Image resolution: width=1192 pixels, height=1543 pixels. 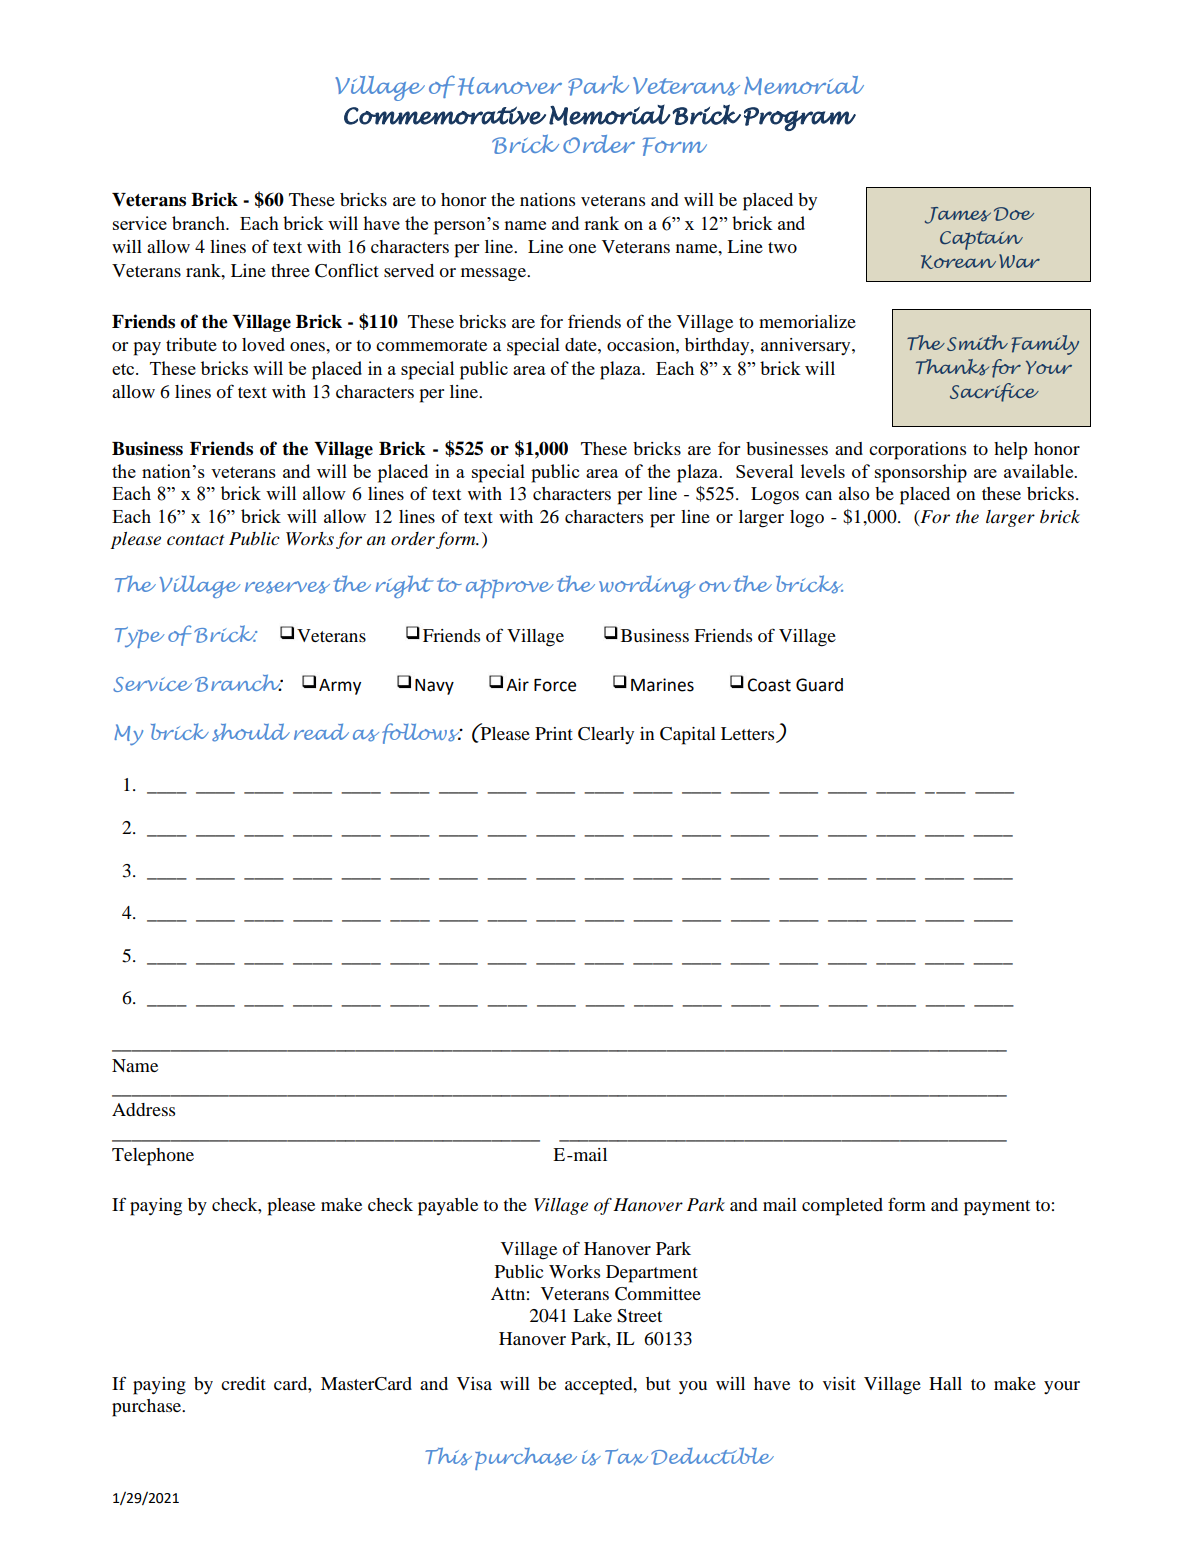 What do you see at coordinates (764, 471) in the screenshot?
I see `Several` at bounding box center [764, 471].
